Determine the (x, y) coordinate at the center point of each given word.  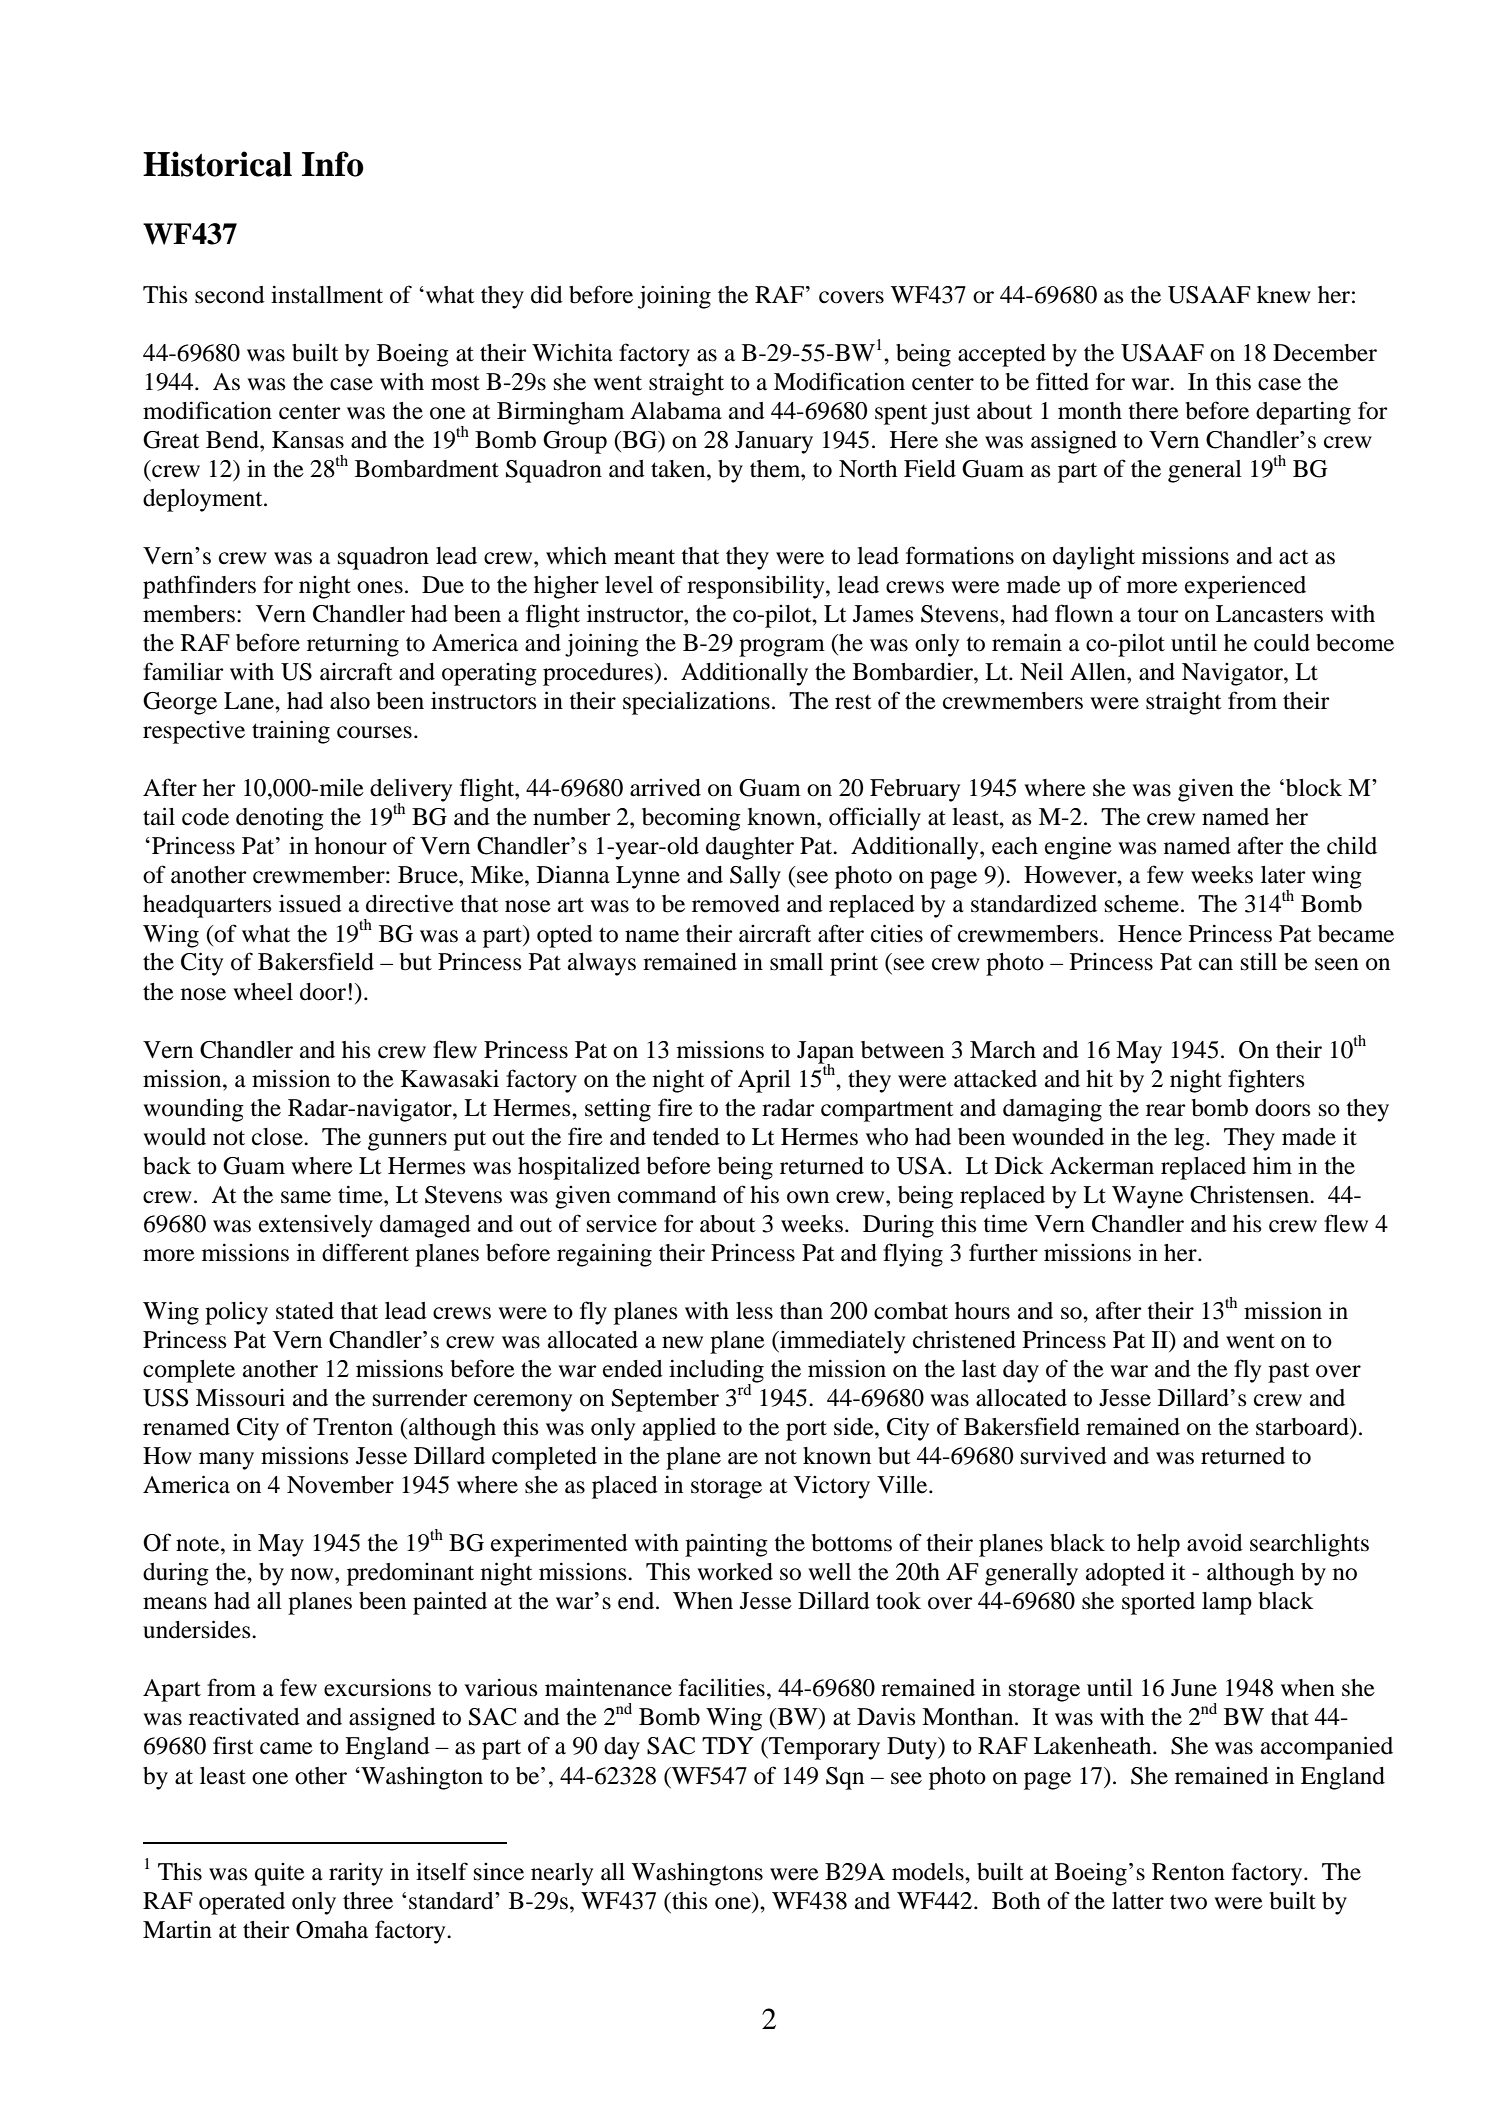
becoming (691, 819)
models (929, 1872)
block (1312, 788)
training (291, 732)
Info (333, 164)
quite (280, 1874)
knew (1284, 295)
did (547, 294)
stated (305, 1311)
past (1289, 1373)
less (754, 1311)
